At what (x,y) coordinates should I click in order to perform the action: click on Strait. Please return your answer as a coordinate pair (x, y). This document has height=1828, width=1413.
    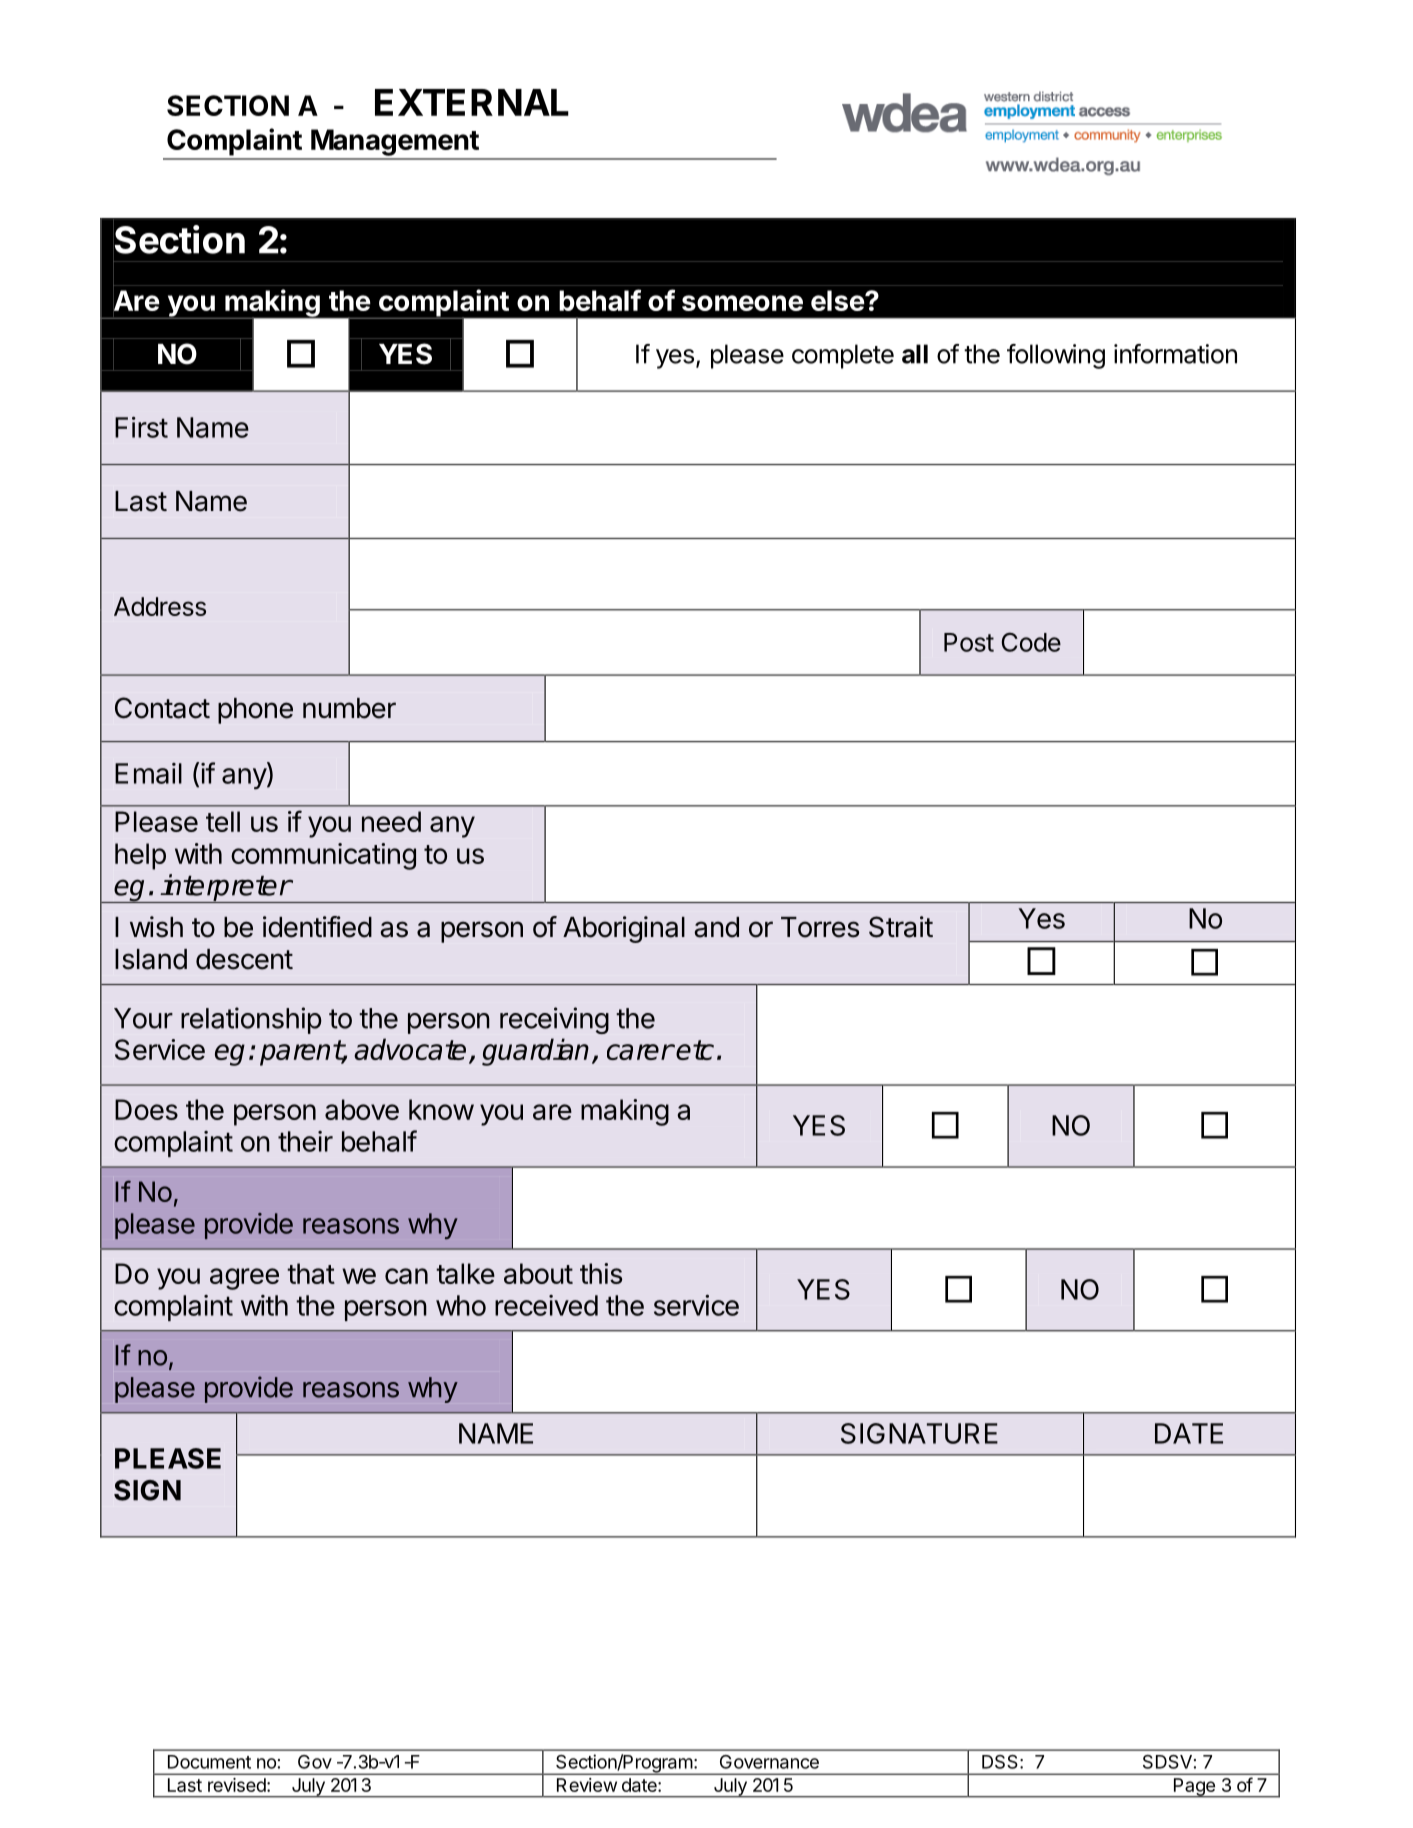
    Looking at the image, I should click on (901, 927).
